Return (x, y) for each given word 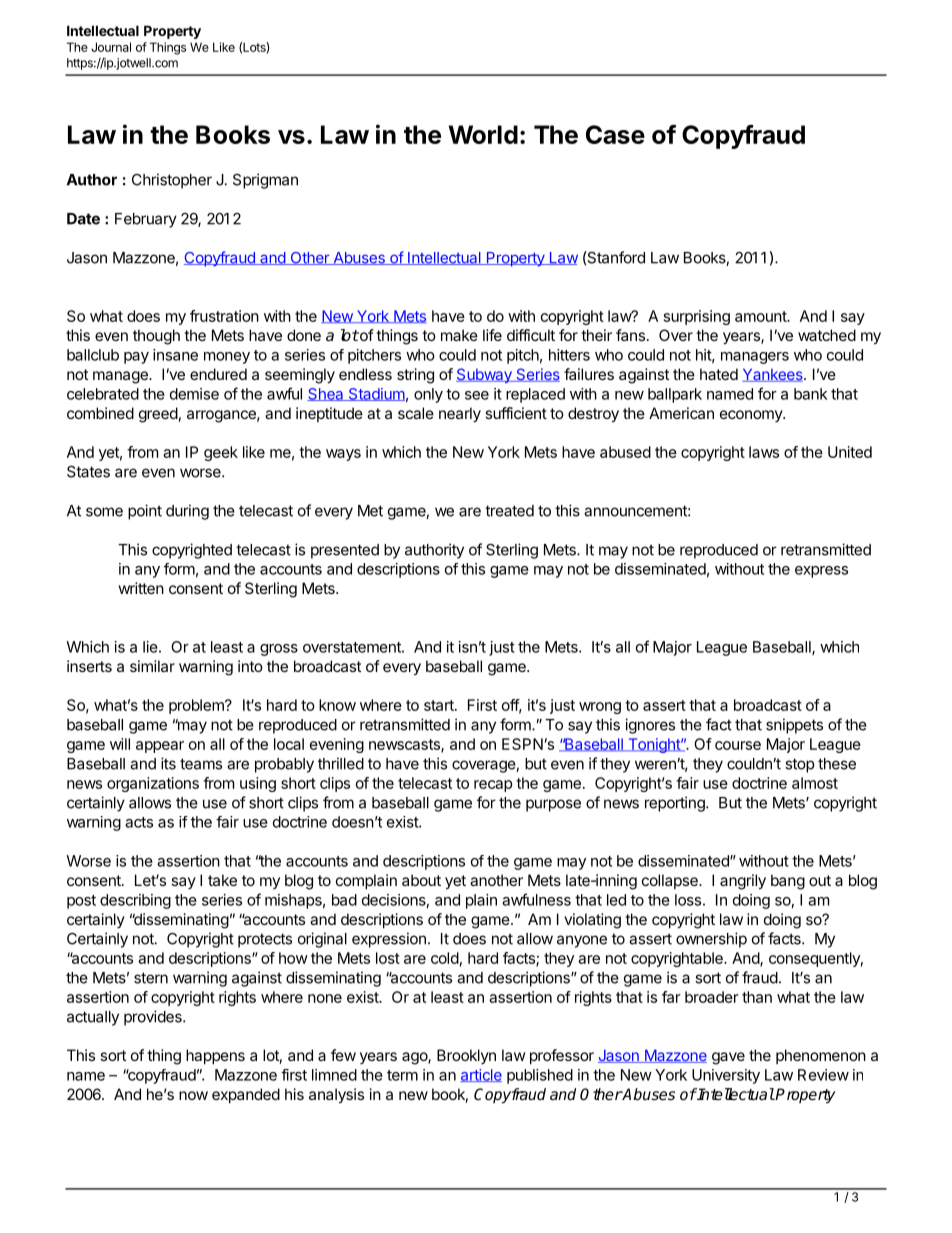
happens (215, 1056)
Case (615, 134)
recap (493, 786)
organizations (153, 784)
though (156, 337)
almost (815, 783)
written (141, 588)
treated (509, 511)
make (459, 335)
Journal (111, 47)
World (483, 134)
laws (764, 452)
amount (761, 316)
